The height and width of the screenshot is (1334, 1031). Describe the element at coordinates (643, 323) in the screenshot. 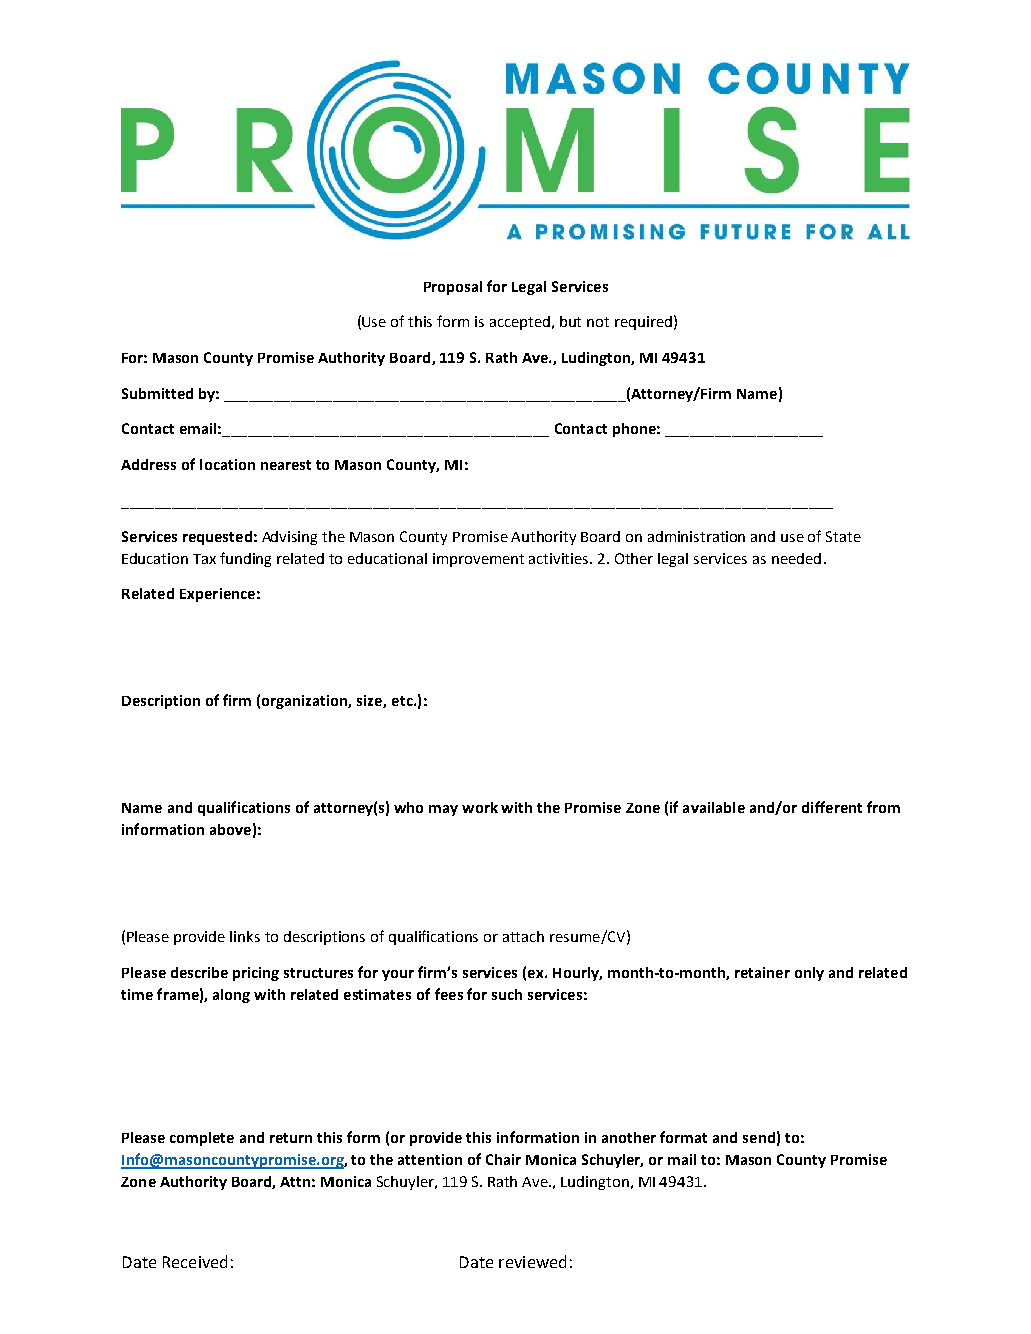

I see `required` at that location.
